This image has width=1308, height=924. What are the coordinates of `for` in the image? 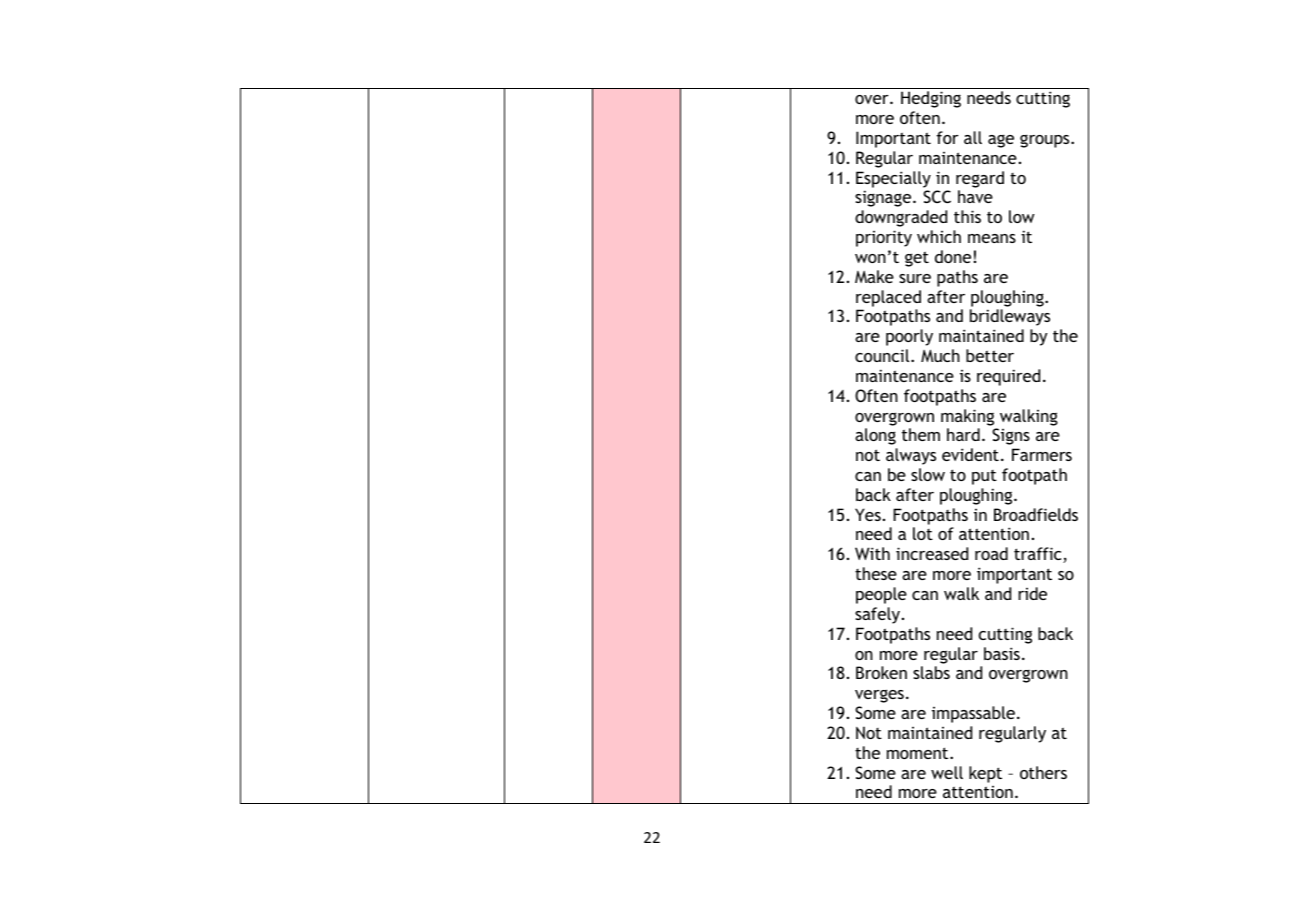 It's located at (947, 137).
